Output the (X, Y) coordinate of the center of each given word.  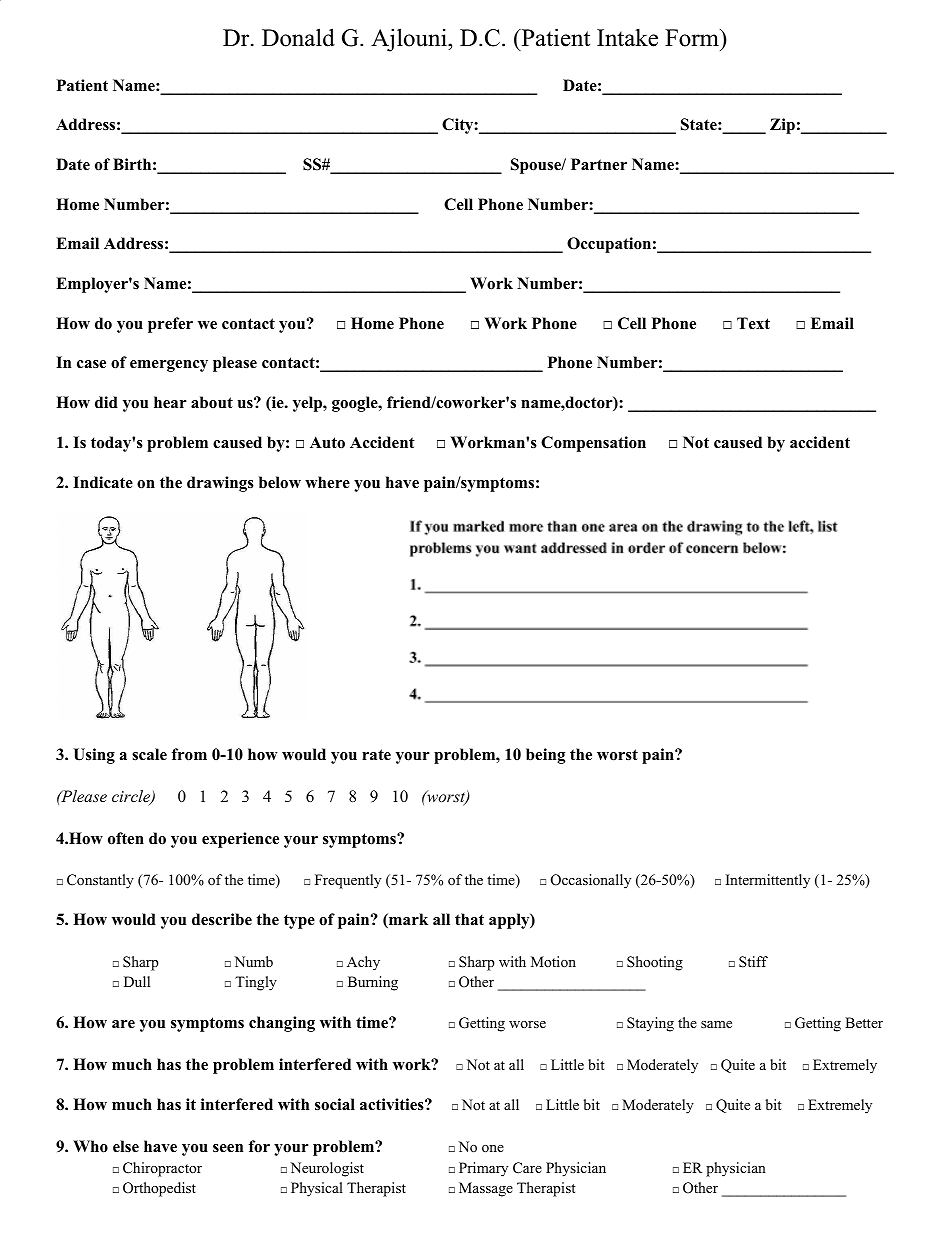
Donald (298, 37)
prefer (170, 325)
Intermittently (768, 881)
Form (693, 38)
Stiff (753, 962)
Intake (627, 38)
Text (753, 323)
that (469, 919)
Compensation (593, 444)
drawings (220, 484)
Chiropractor (162, 1169)
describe (222, 919)
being (545, 756)
